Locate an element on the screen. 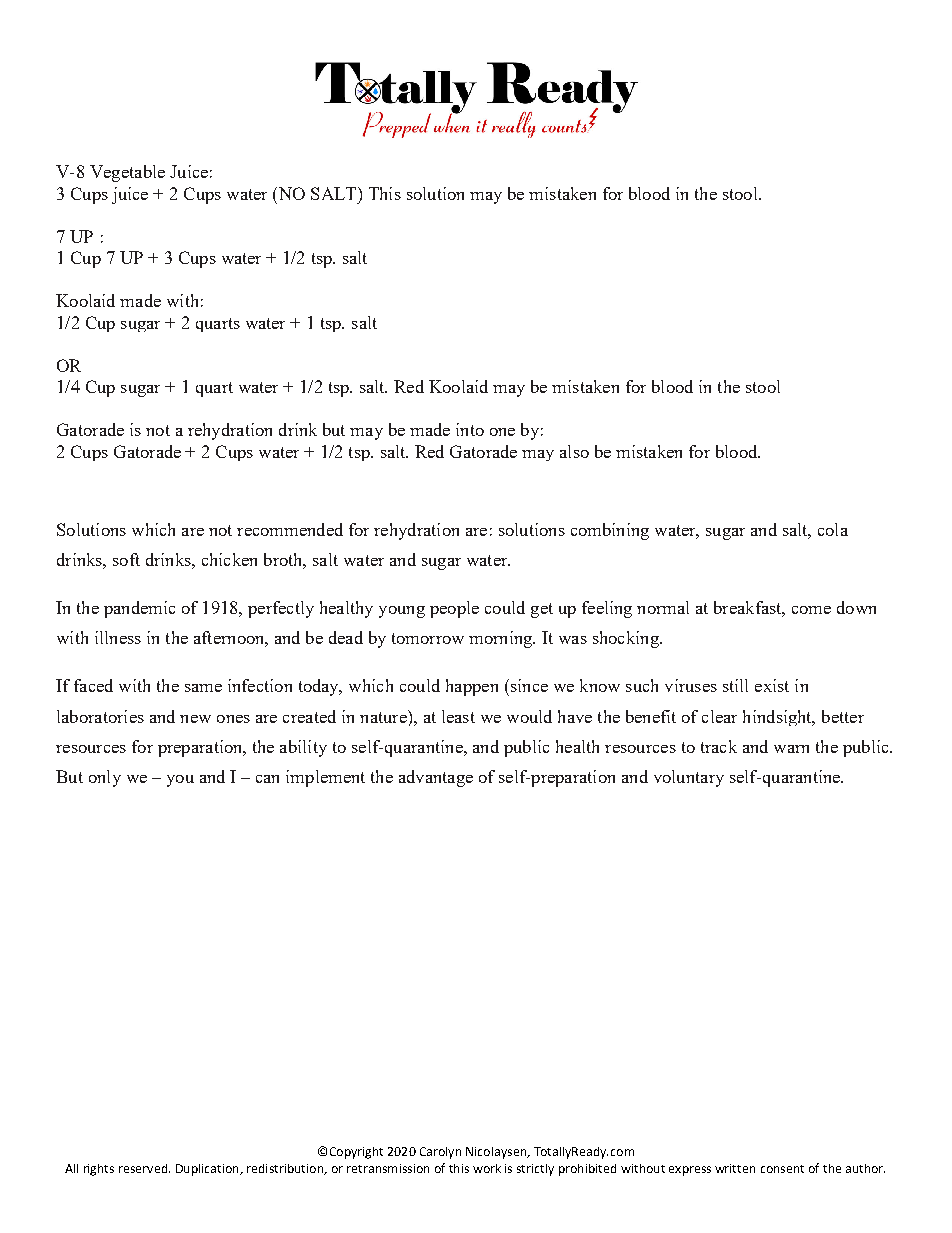  exist is located at coordinates (772, 685).
